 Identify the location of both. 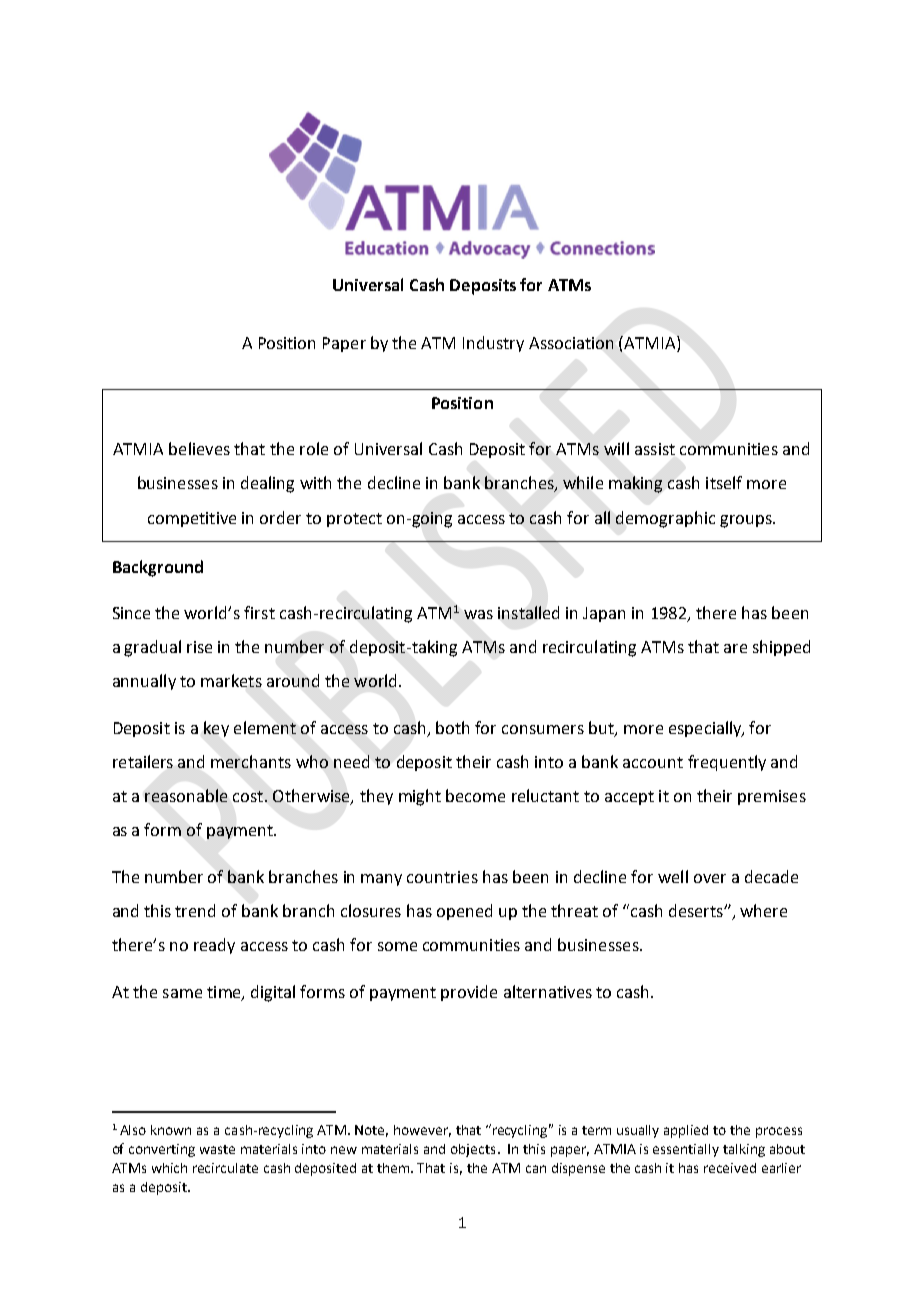
(452, 727).
